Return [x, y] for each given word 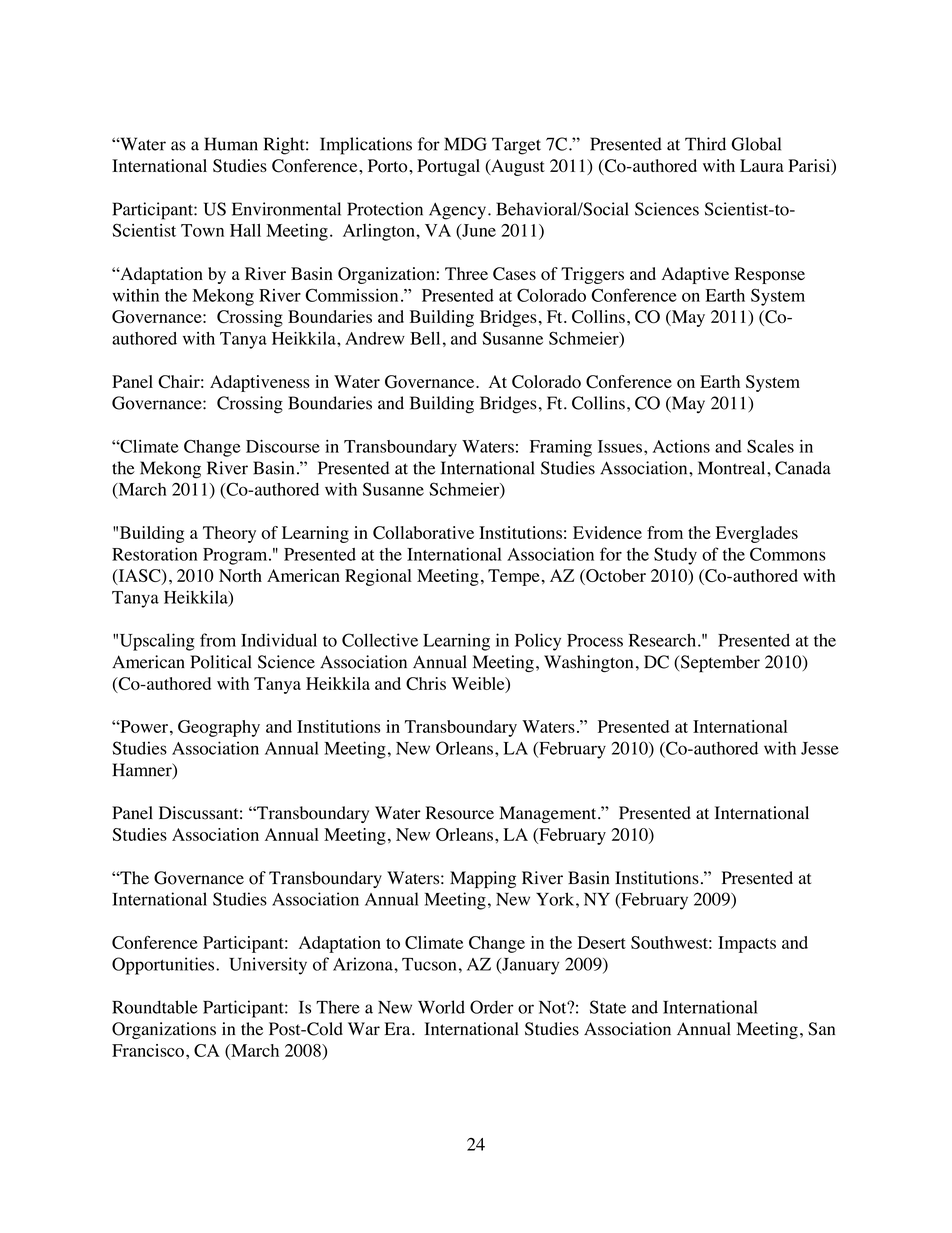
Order [492, 1007]
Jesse [820, 748]
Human [231, 144]
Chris [426, 683]
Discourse [283, 446]
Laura [762, 165]
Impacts [747, 944]
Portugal [448, 167]
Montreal [733, 468]
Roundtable [155, 1007]
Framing [561, 448]
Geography [219, 728]
